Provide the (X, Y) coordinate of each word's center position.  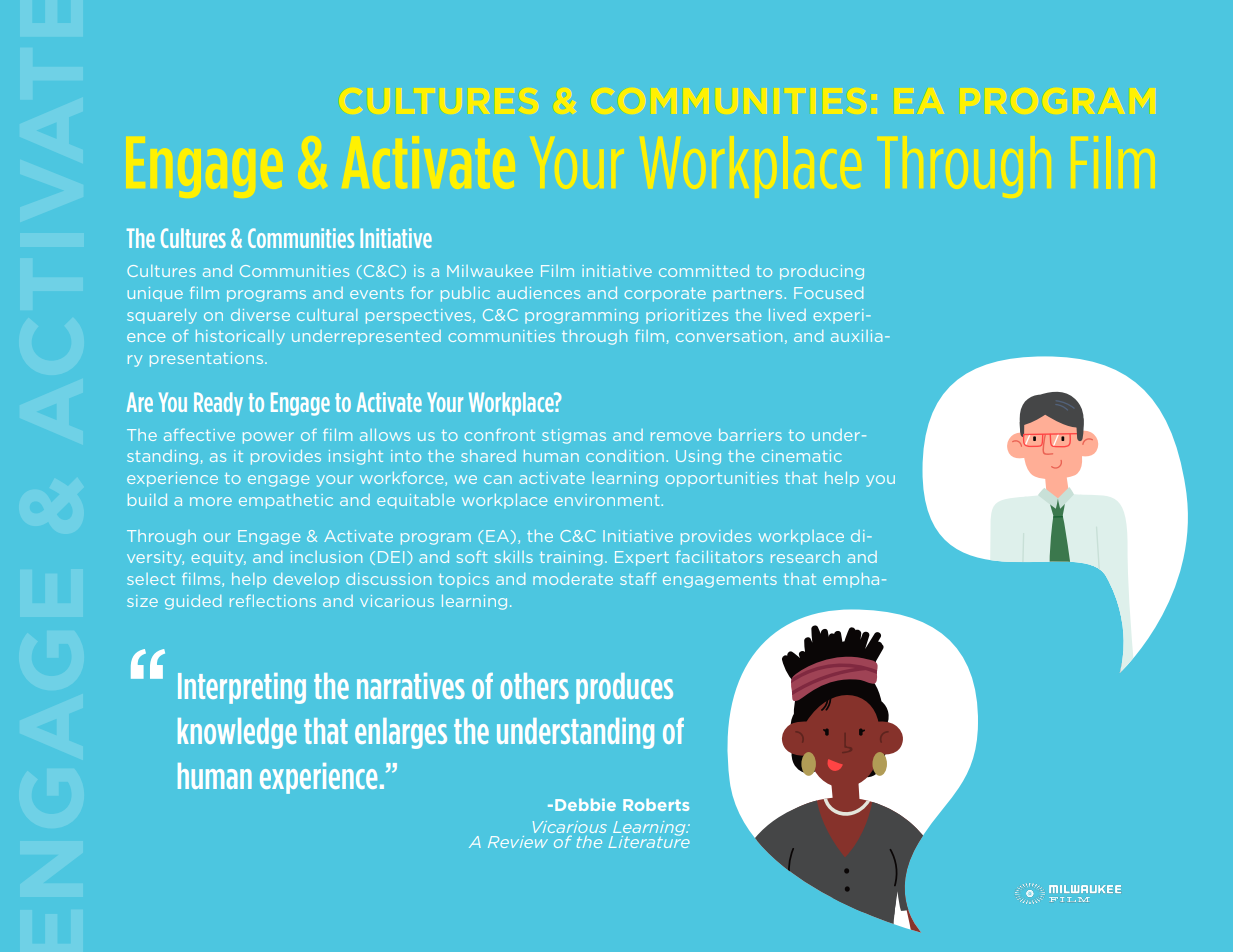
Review (518, 842)
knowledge (237, 733)
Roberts (656, 805)
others (535, 686)
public (465, 294)
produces (624, 688)
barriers (750, 435)
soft (472, 557)
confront (499, 435)
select (151, 579)
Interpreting (242, 688)
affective (199, 435)
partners (747, 294)
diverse (260, 315)
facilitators (719, 557)
